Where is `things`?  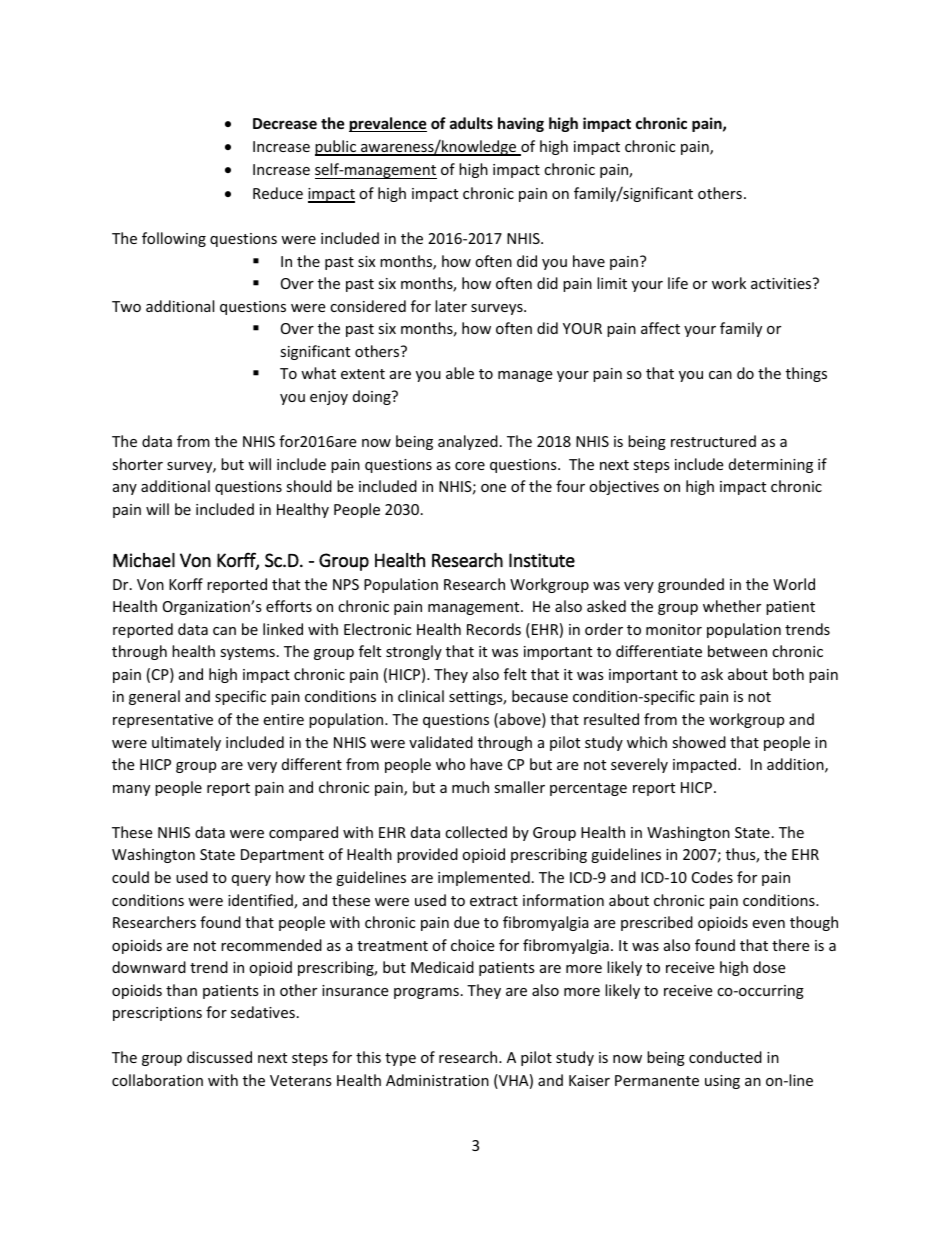 things is located at coordinates (806, 374).
